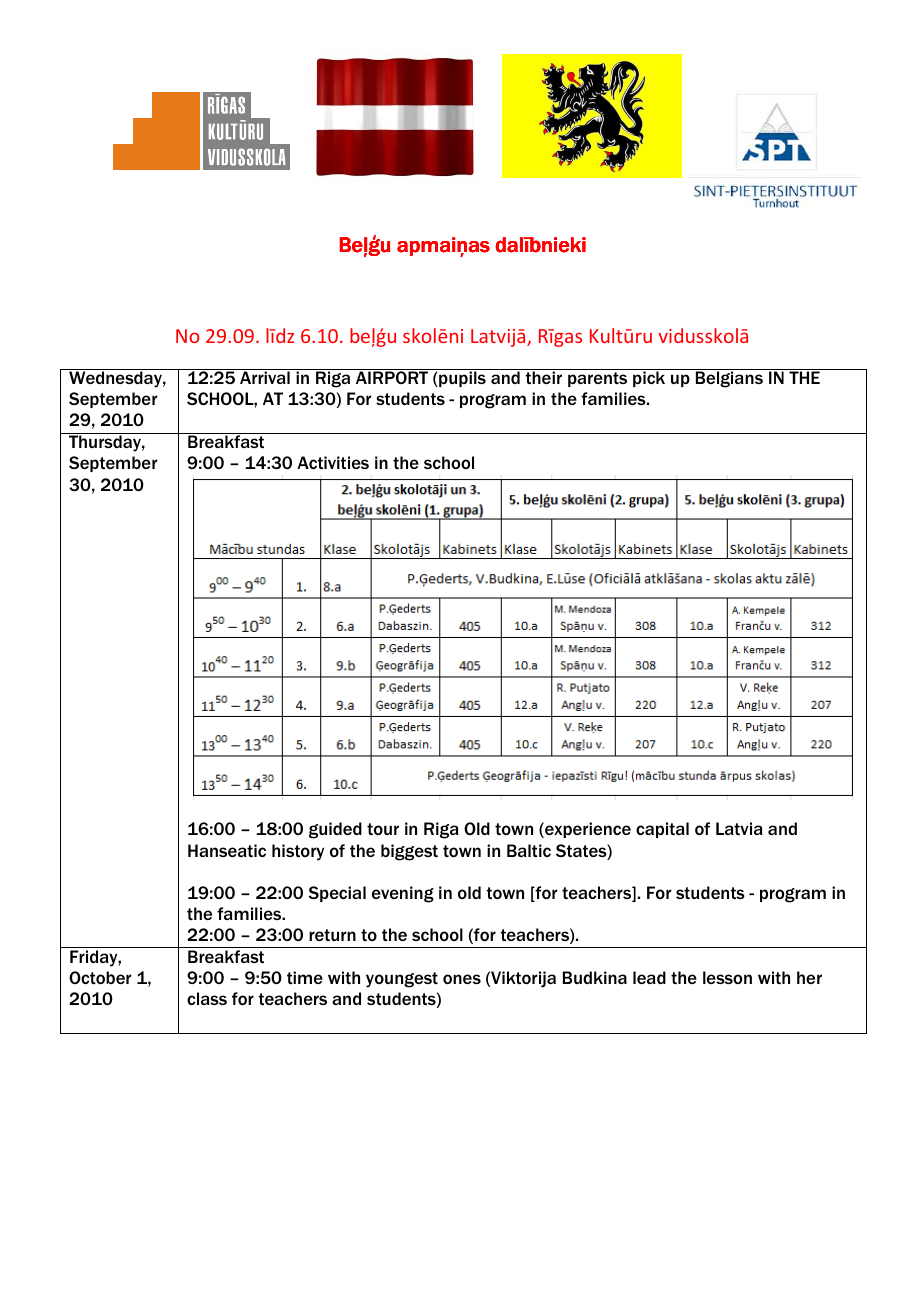 The height and width of the document is (1308, 924). I want to click on Arrival, so click(265, 377).
